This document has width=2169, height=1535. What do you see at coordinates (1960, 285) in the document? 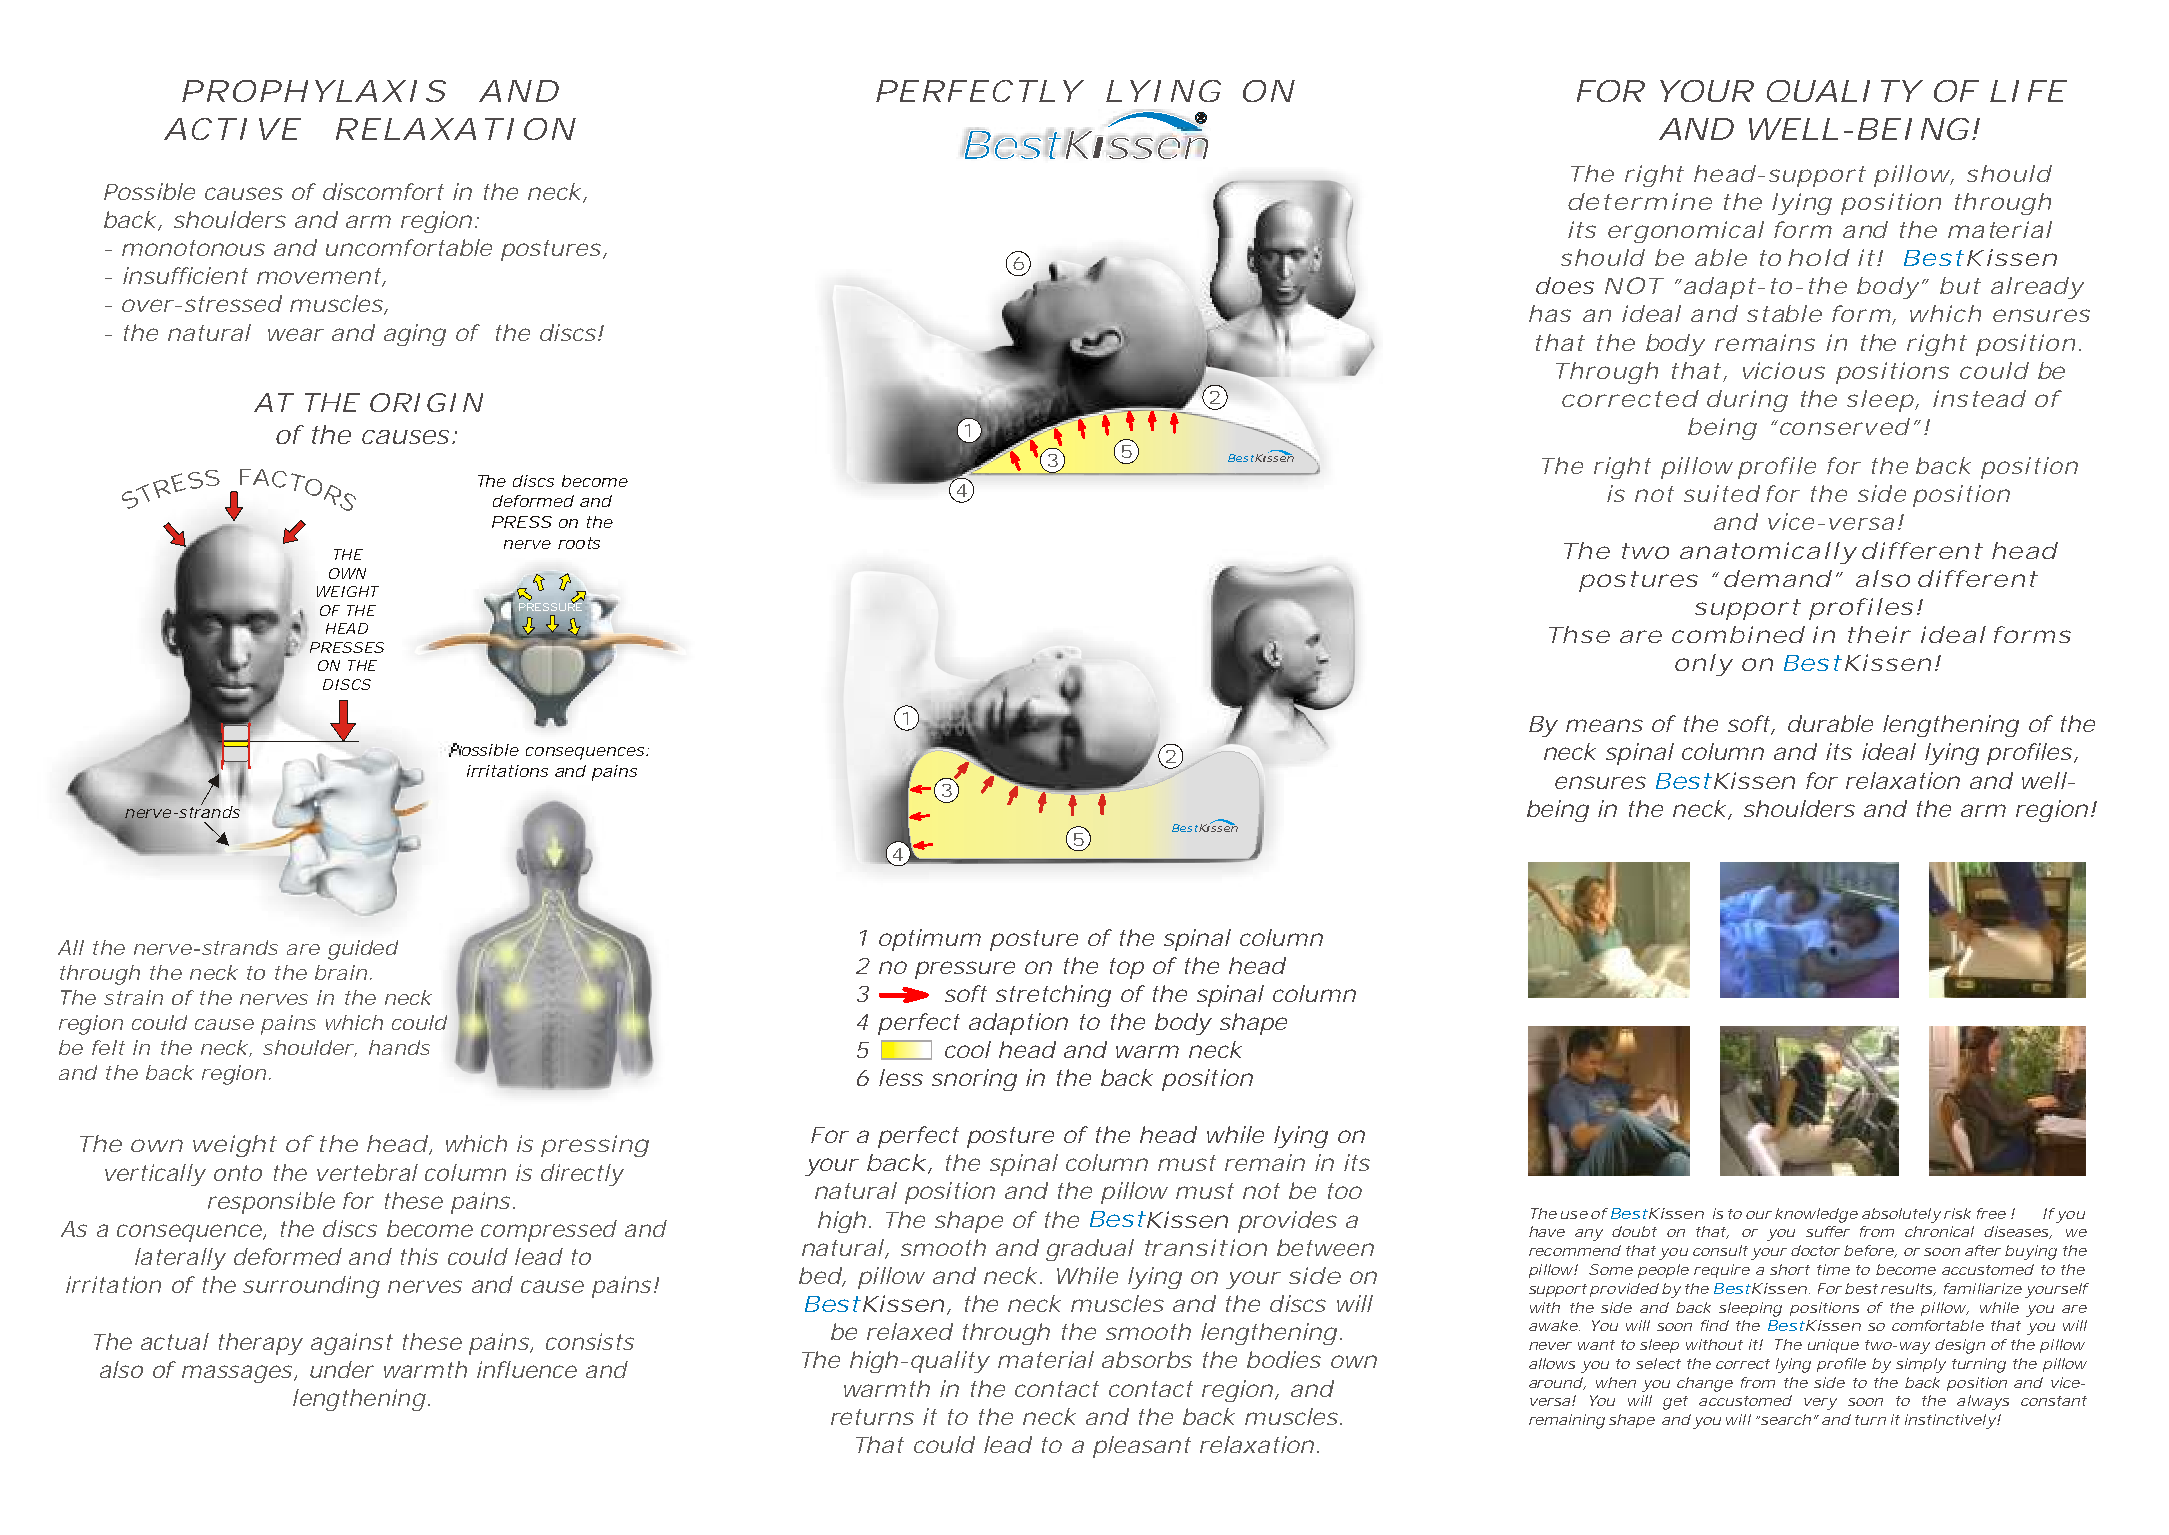
I see `but` at bounding box center [1960, 285].
